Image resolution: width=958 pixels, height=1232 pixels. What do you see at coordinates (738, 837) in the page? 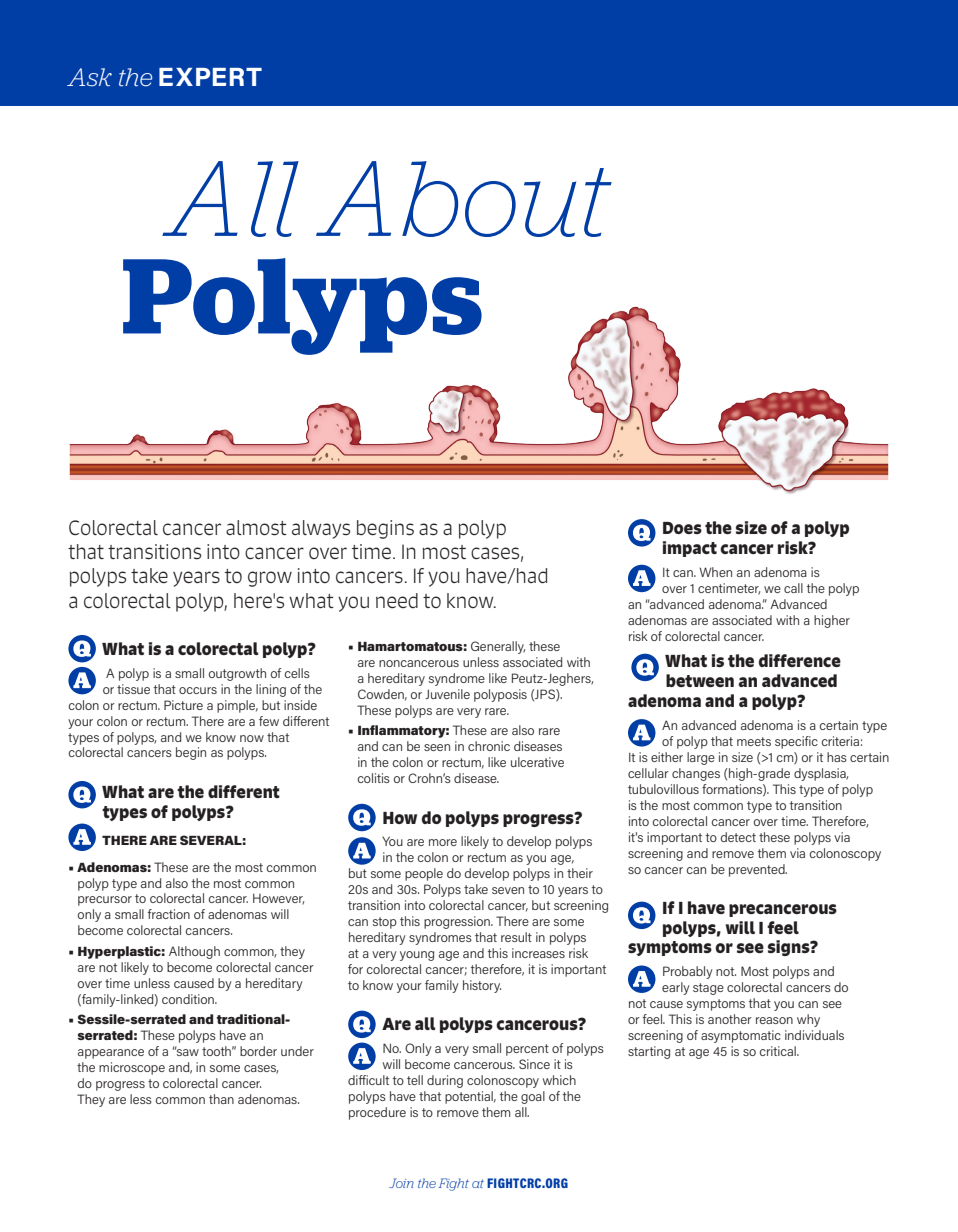
I see `detect` at bounding box center [738, 837].
